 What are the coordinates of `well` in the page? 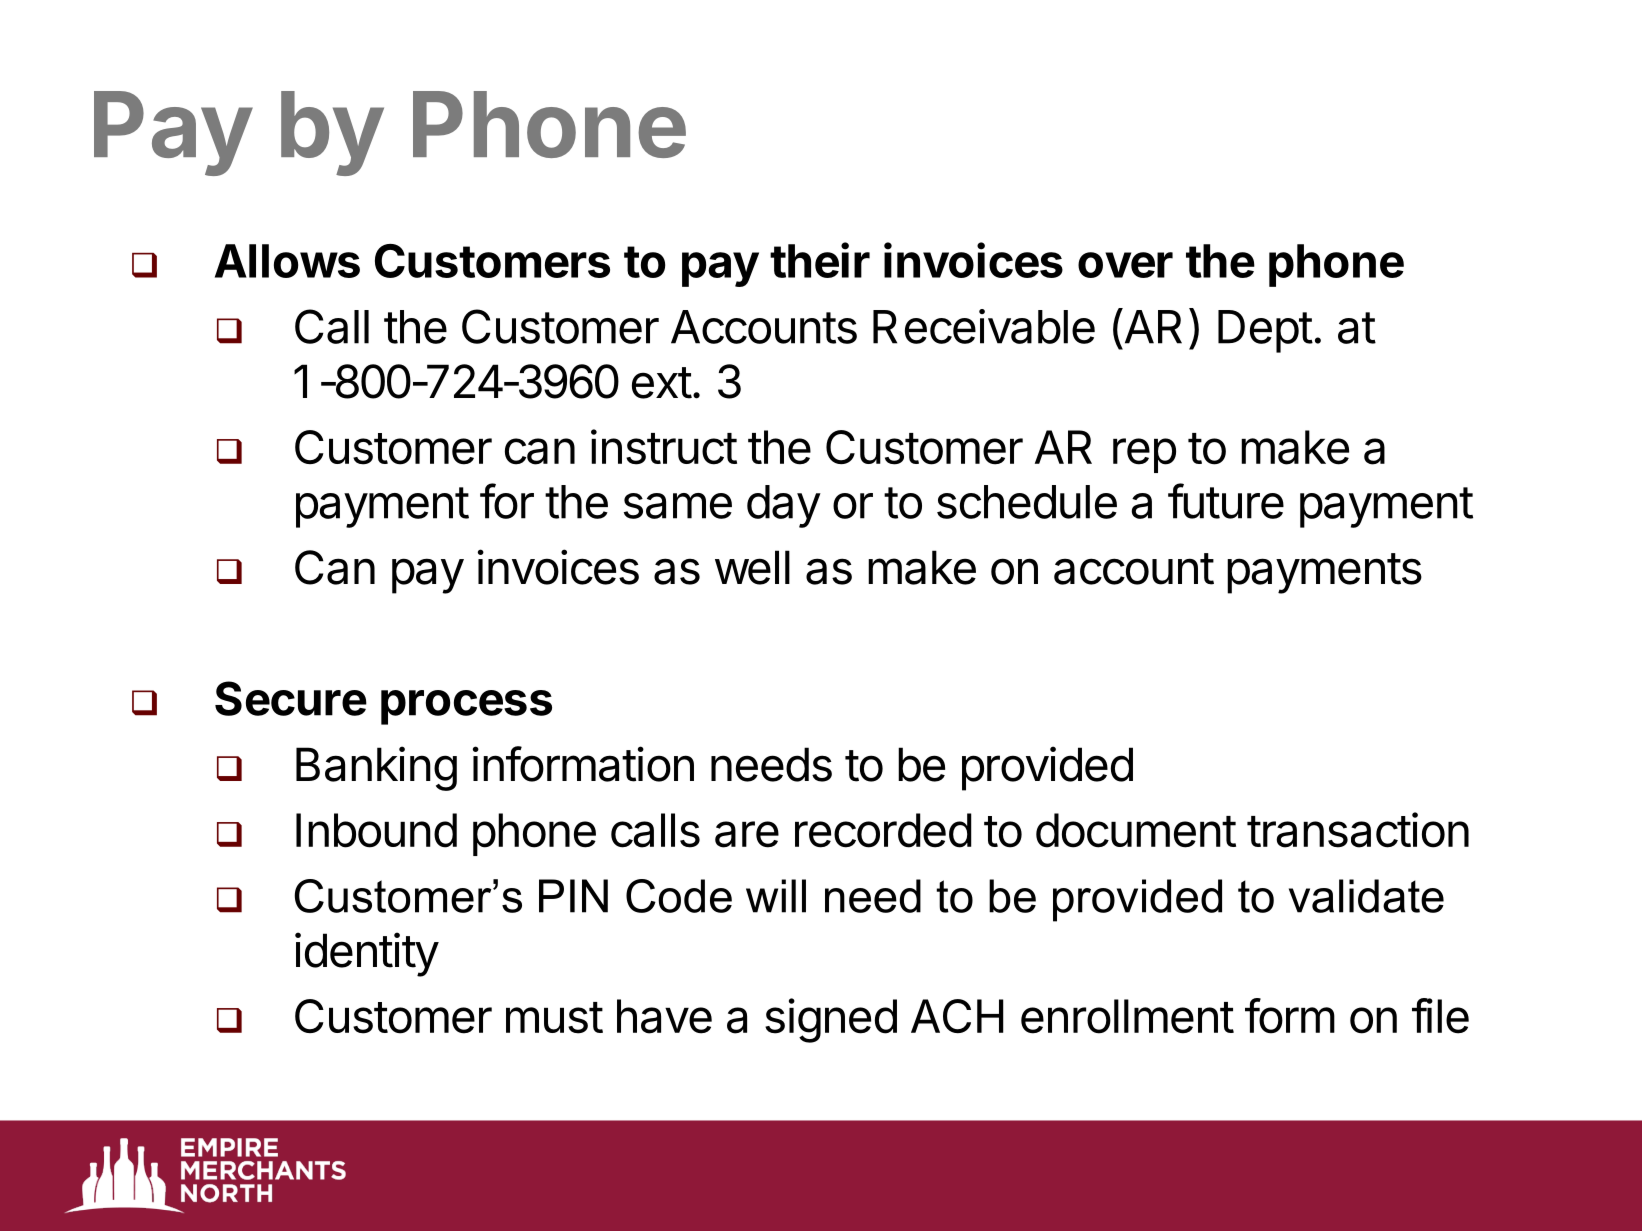 It's located at (752, 567).
